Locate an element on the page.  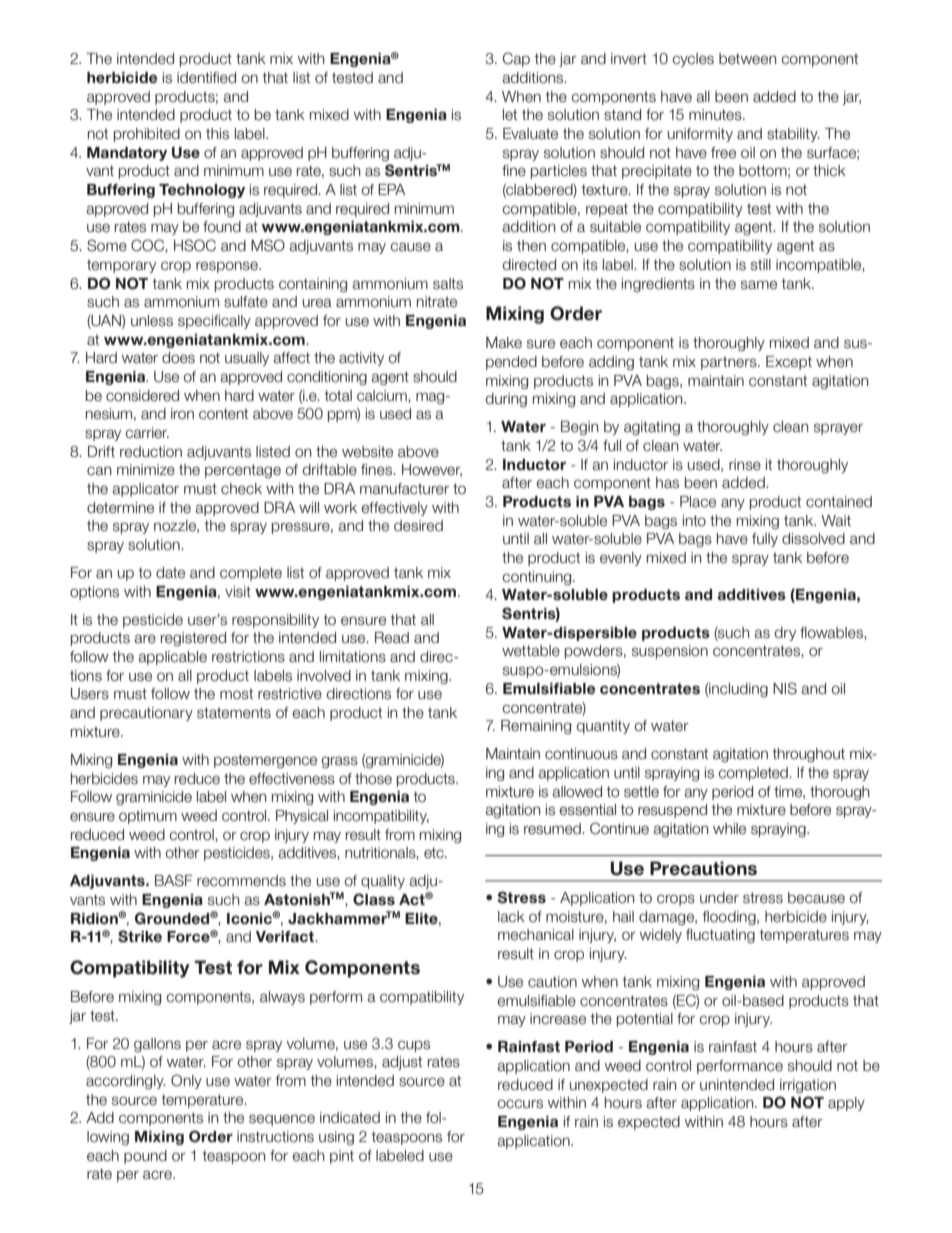
continuing is located at coordinates (538, 578).
